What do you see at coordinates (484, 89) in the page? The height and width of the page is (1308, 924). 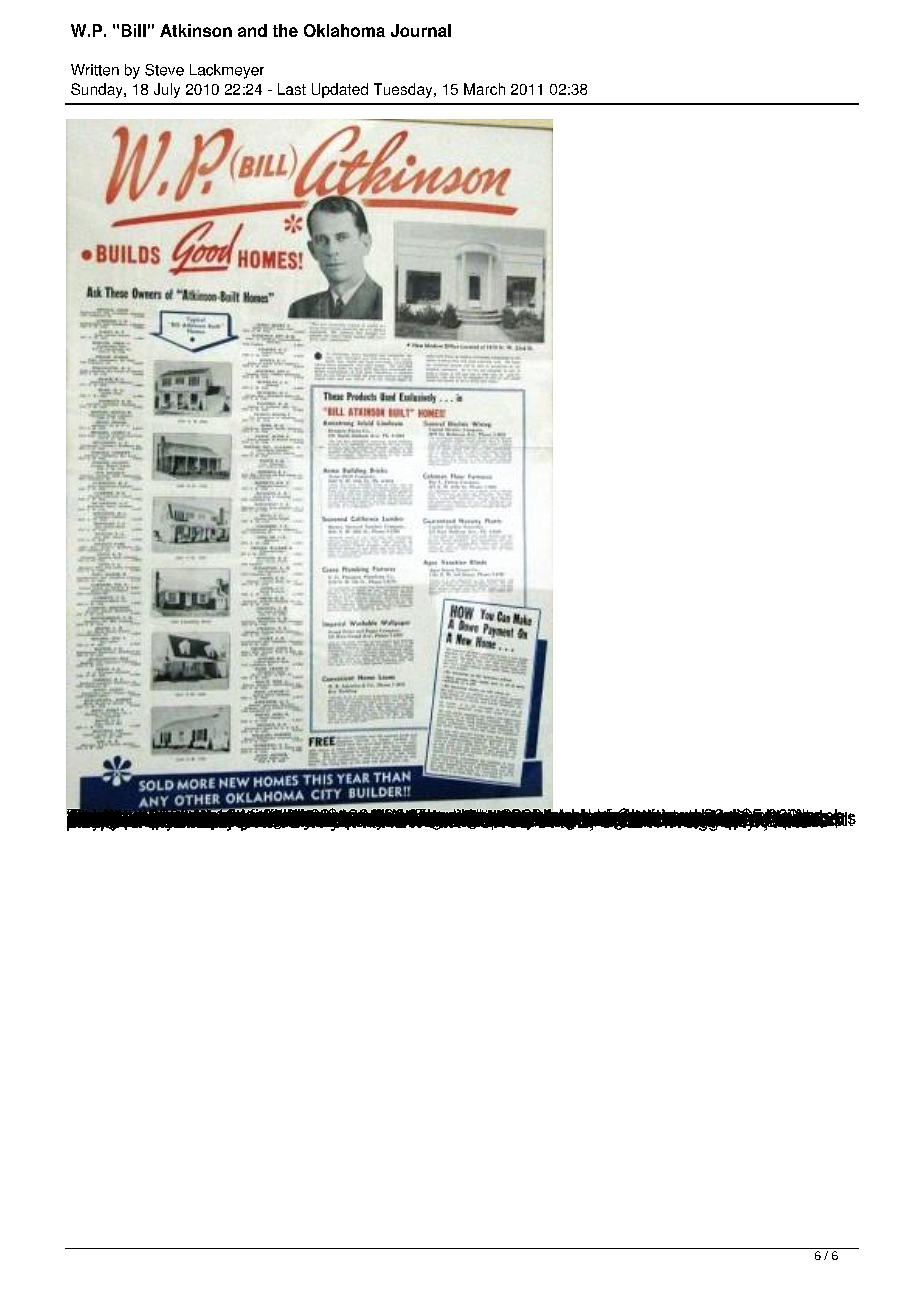 I see `March` at bounding box center [484, 89].
